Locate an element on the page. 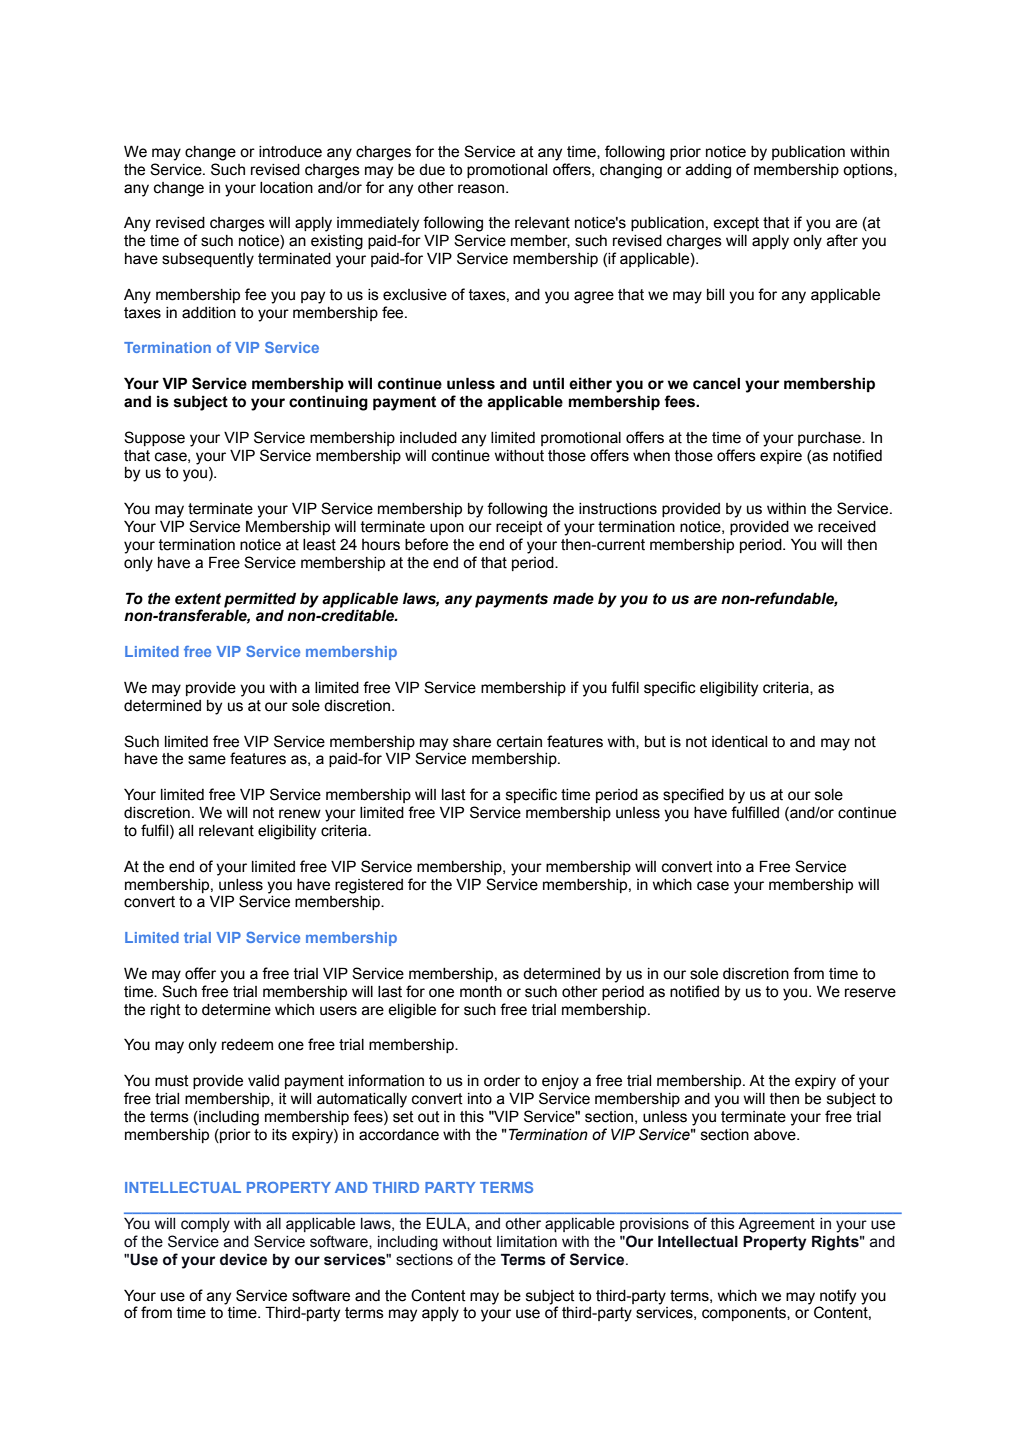 This document has height=1454, width=1029. receipt is located at coordinates (519, 528).
